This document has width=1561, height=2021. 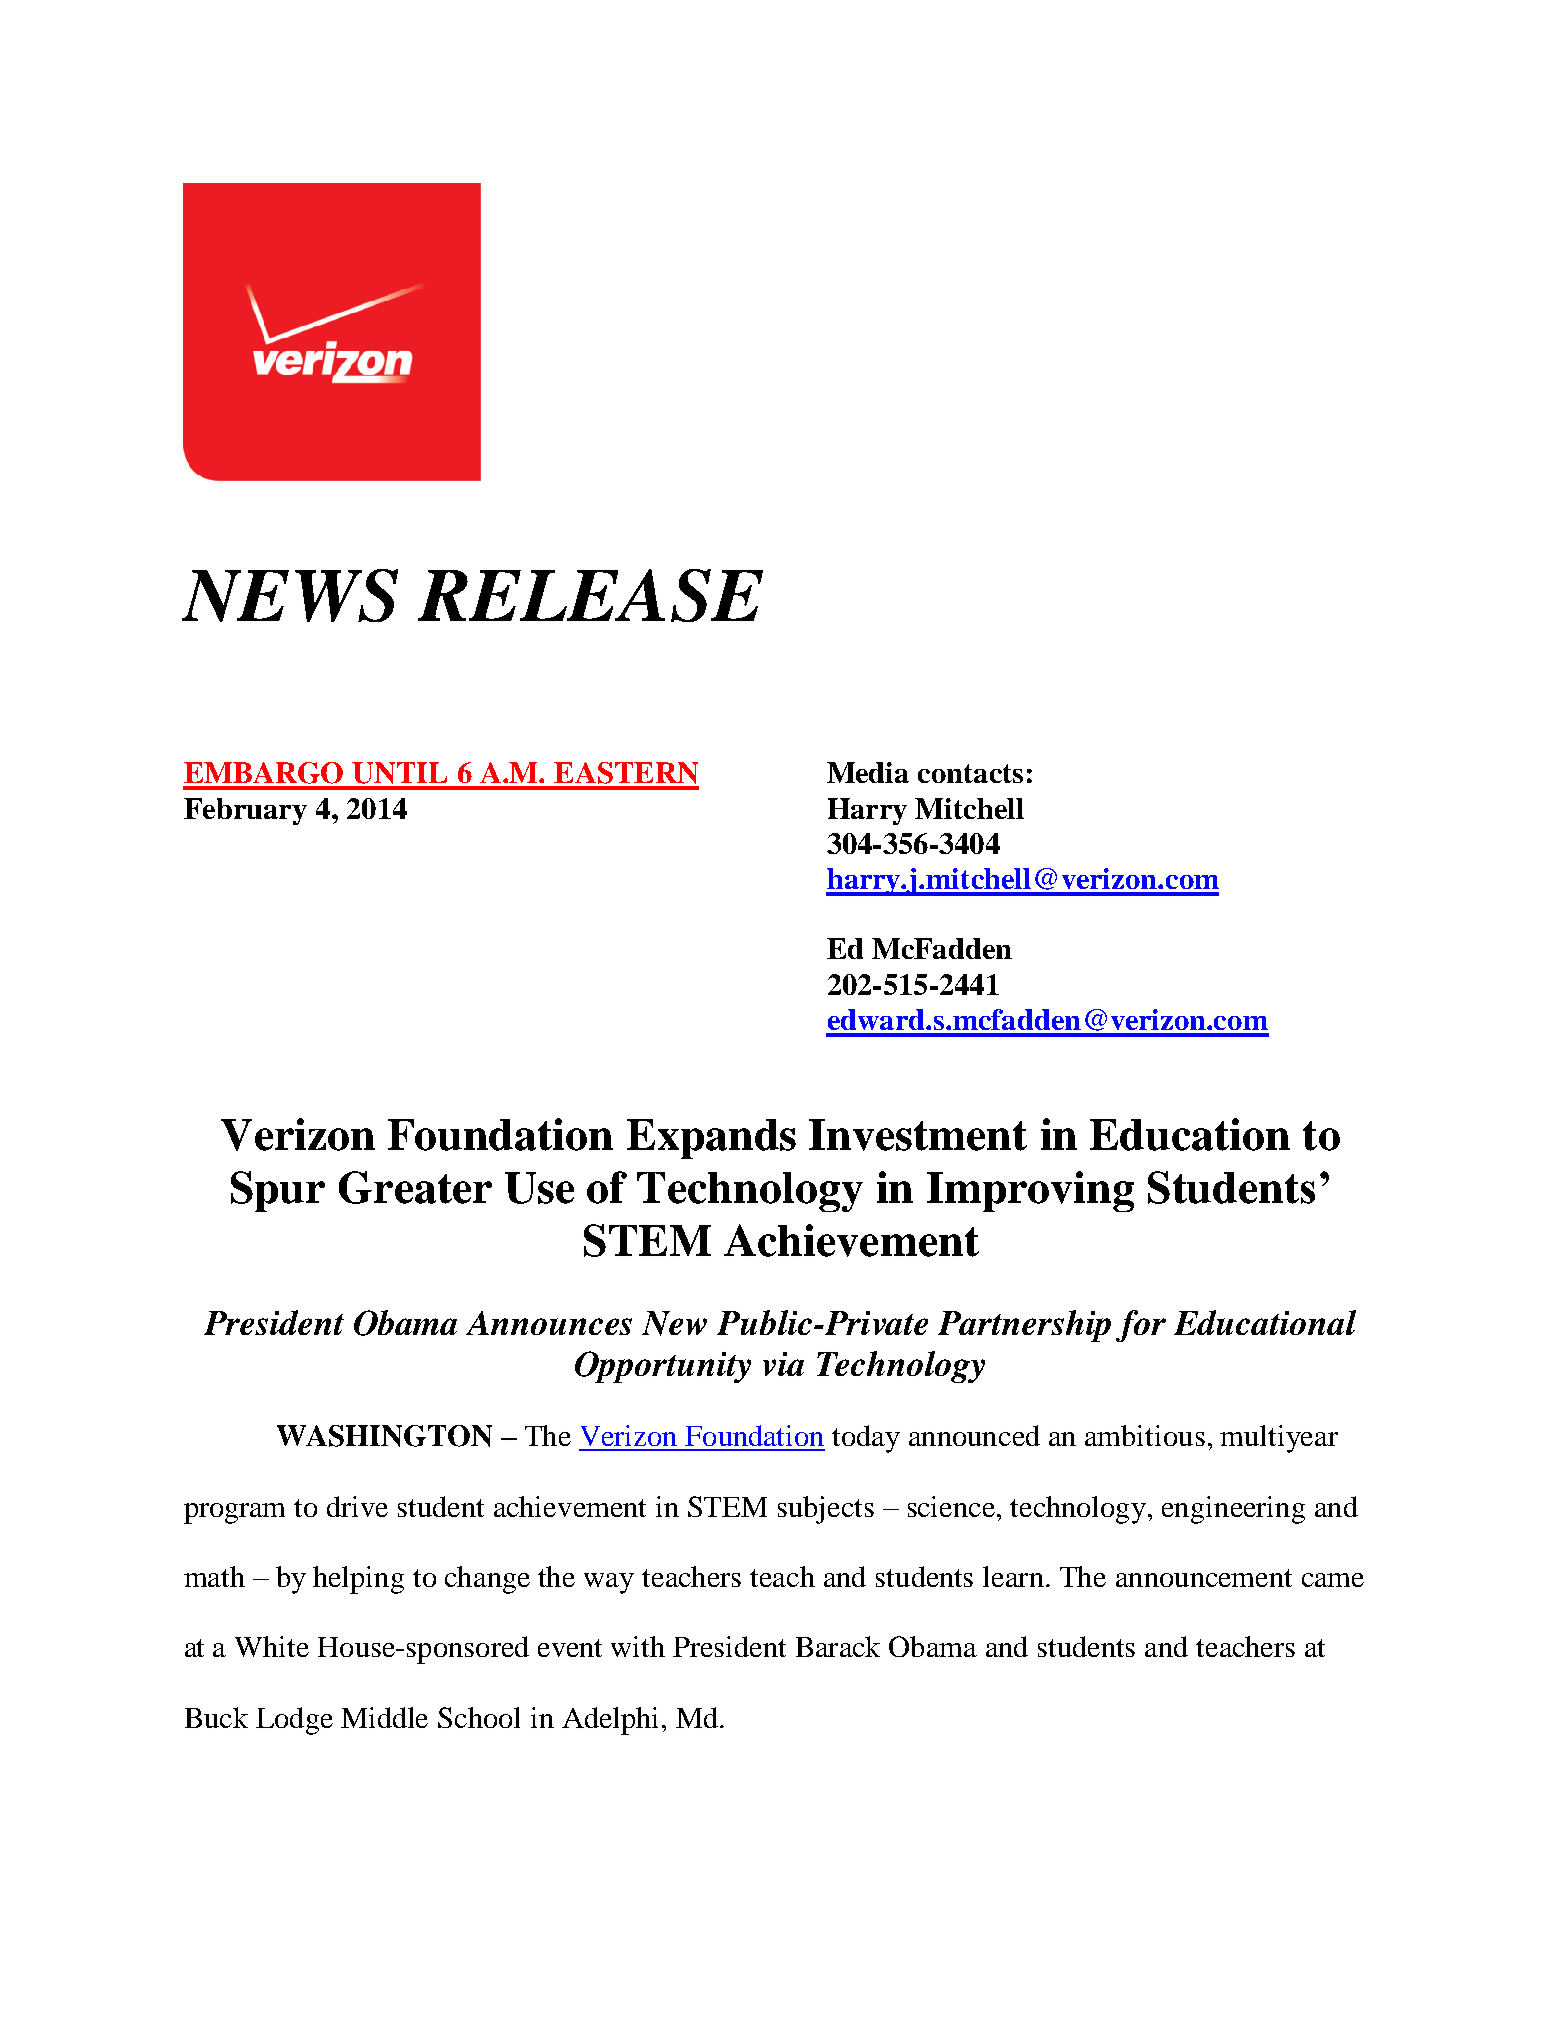 What do you see at coordinates (918, 1135) in the document?
I see `Investment` at bounding box center [918, 1135].
